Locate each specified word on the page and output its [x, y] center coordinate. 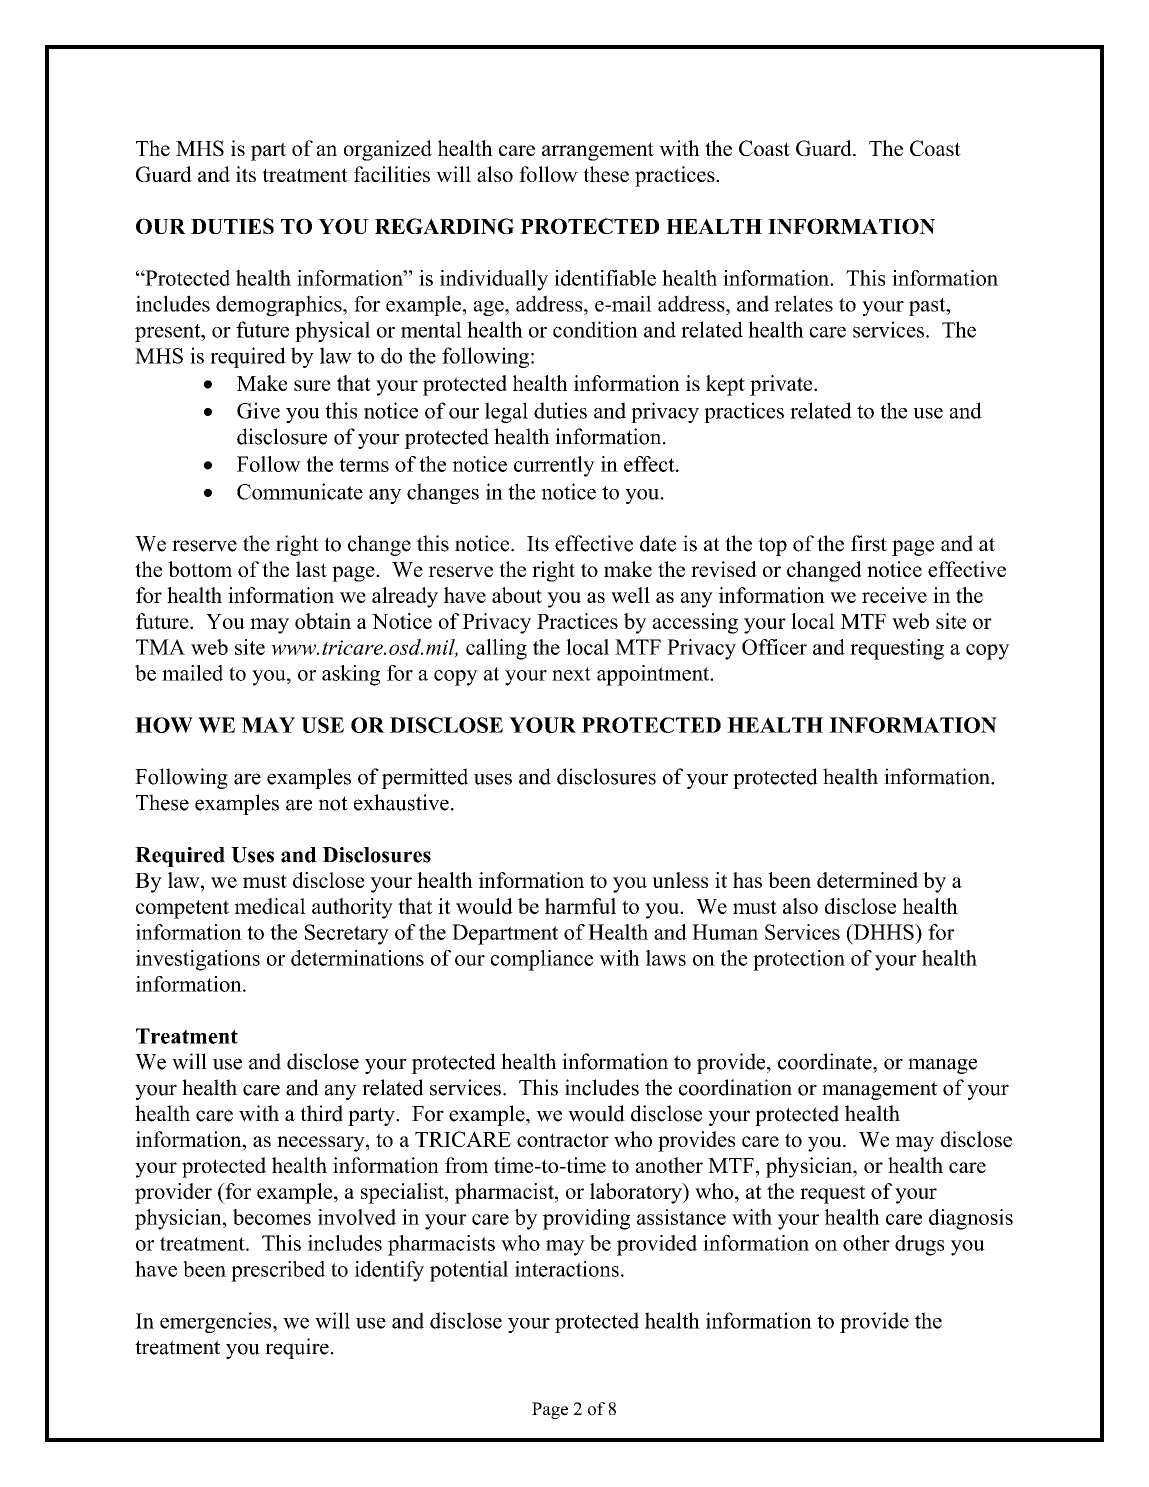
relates [803, 303]
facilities [392, 174]
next [571, 674]
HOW [164, 725]
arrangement [598, 151]
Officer [774, 647]
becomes [272, 1217]
